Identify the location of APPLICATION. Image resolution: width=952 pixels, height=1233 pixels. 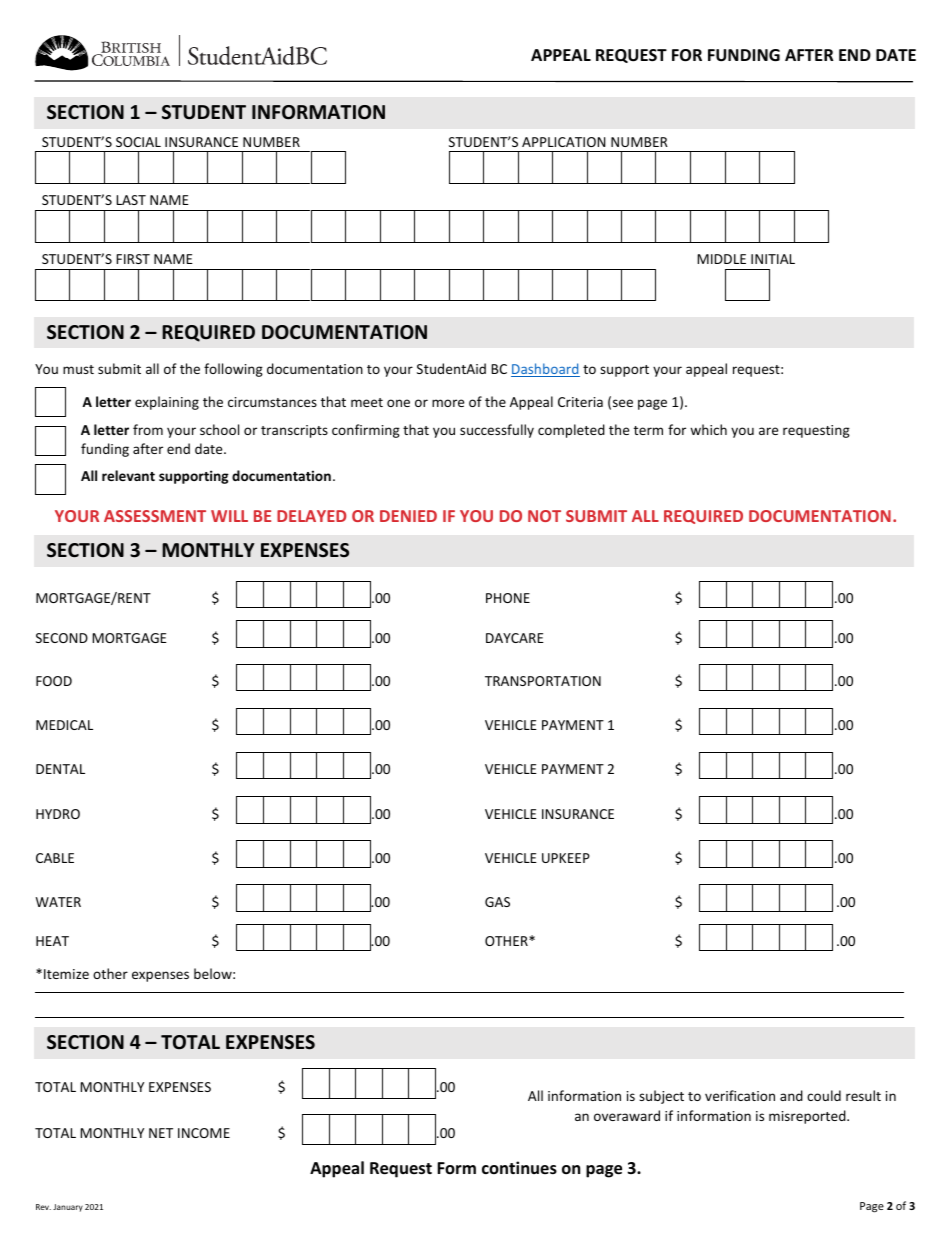
(564, 142).
